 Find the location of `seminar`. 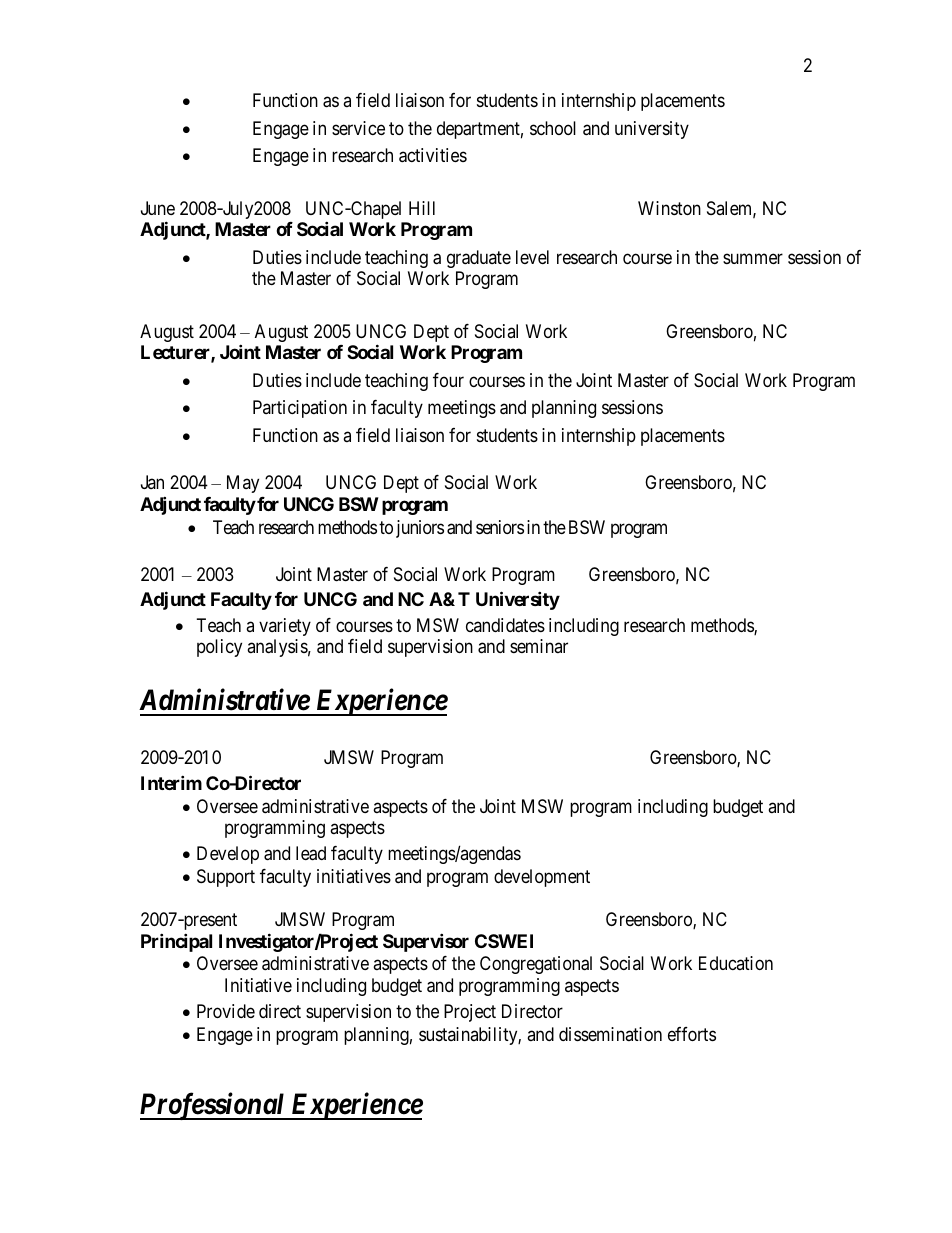

seminar is located at coordinates (539, 646).
